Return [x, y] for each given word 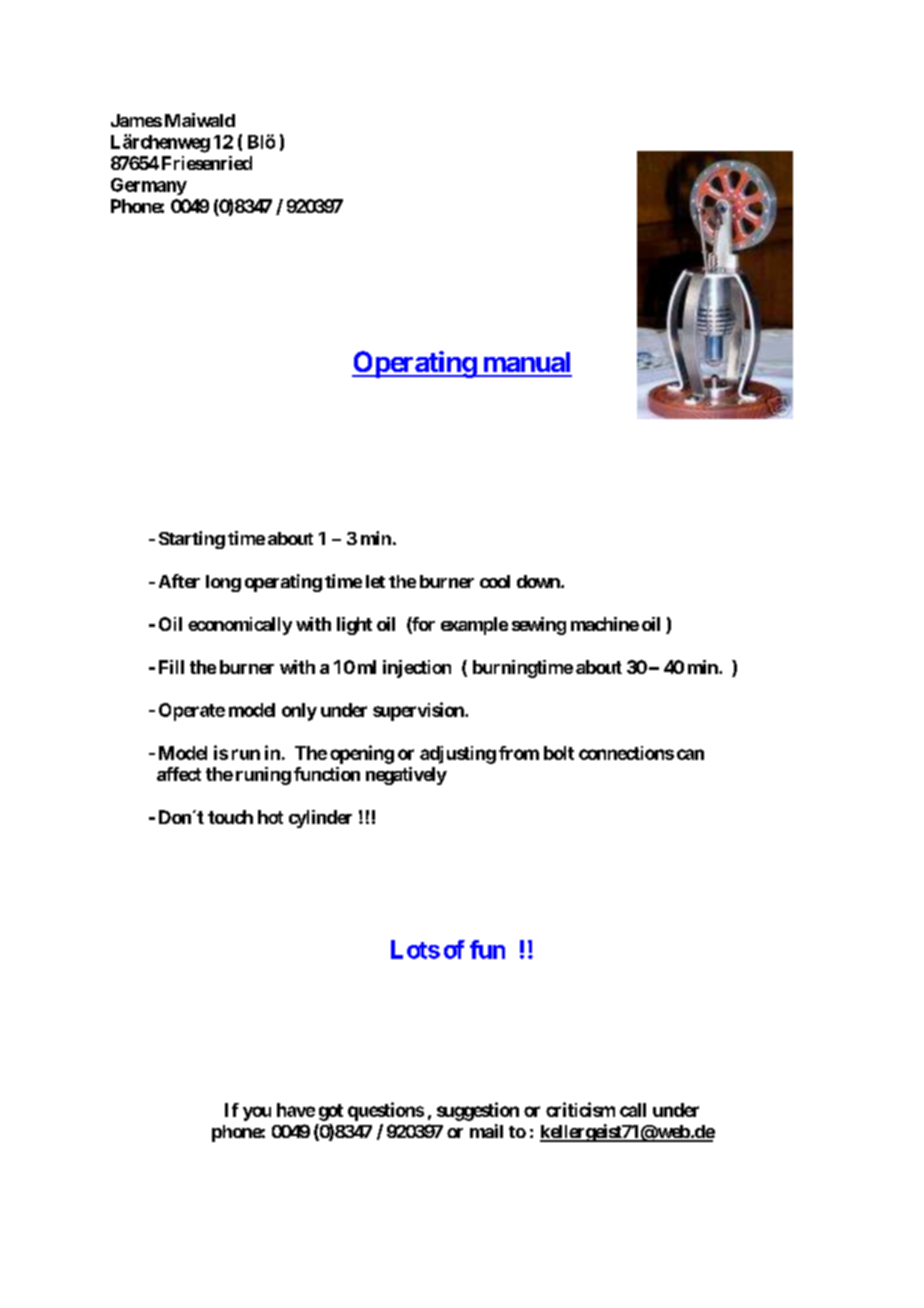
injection [417, 669]
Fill [171, 667]
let [375, 581]
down [539, 581]
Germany [149, 186]
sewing [539, 626]
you [257, 1113]
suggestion [478, 1111]
